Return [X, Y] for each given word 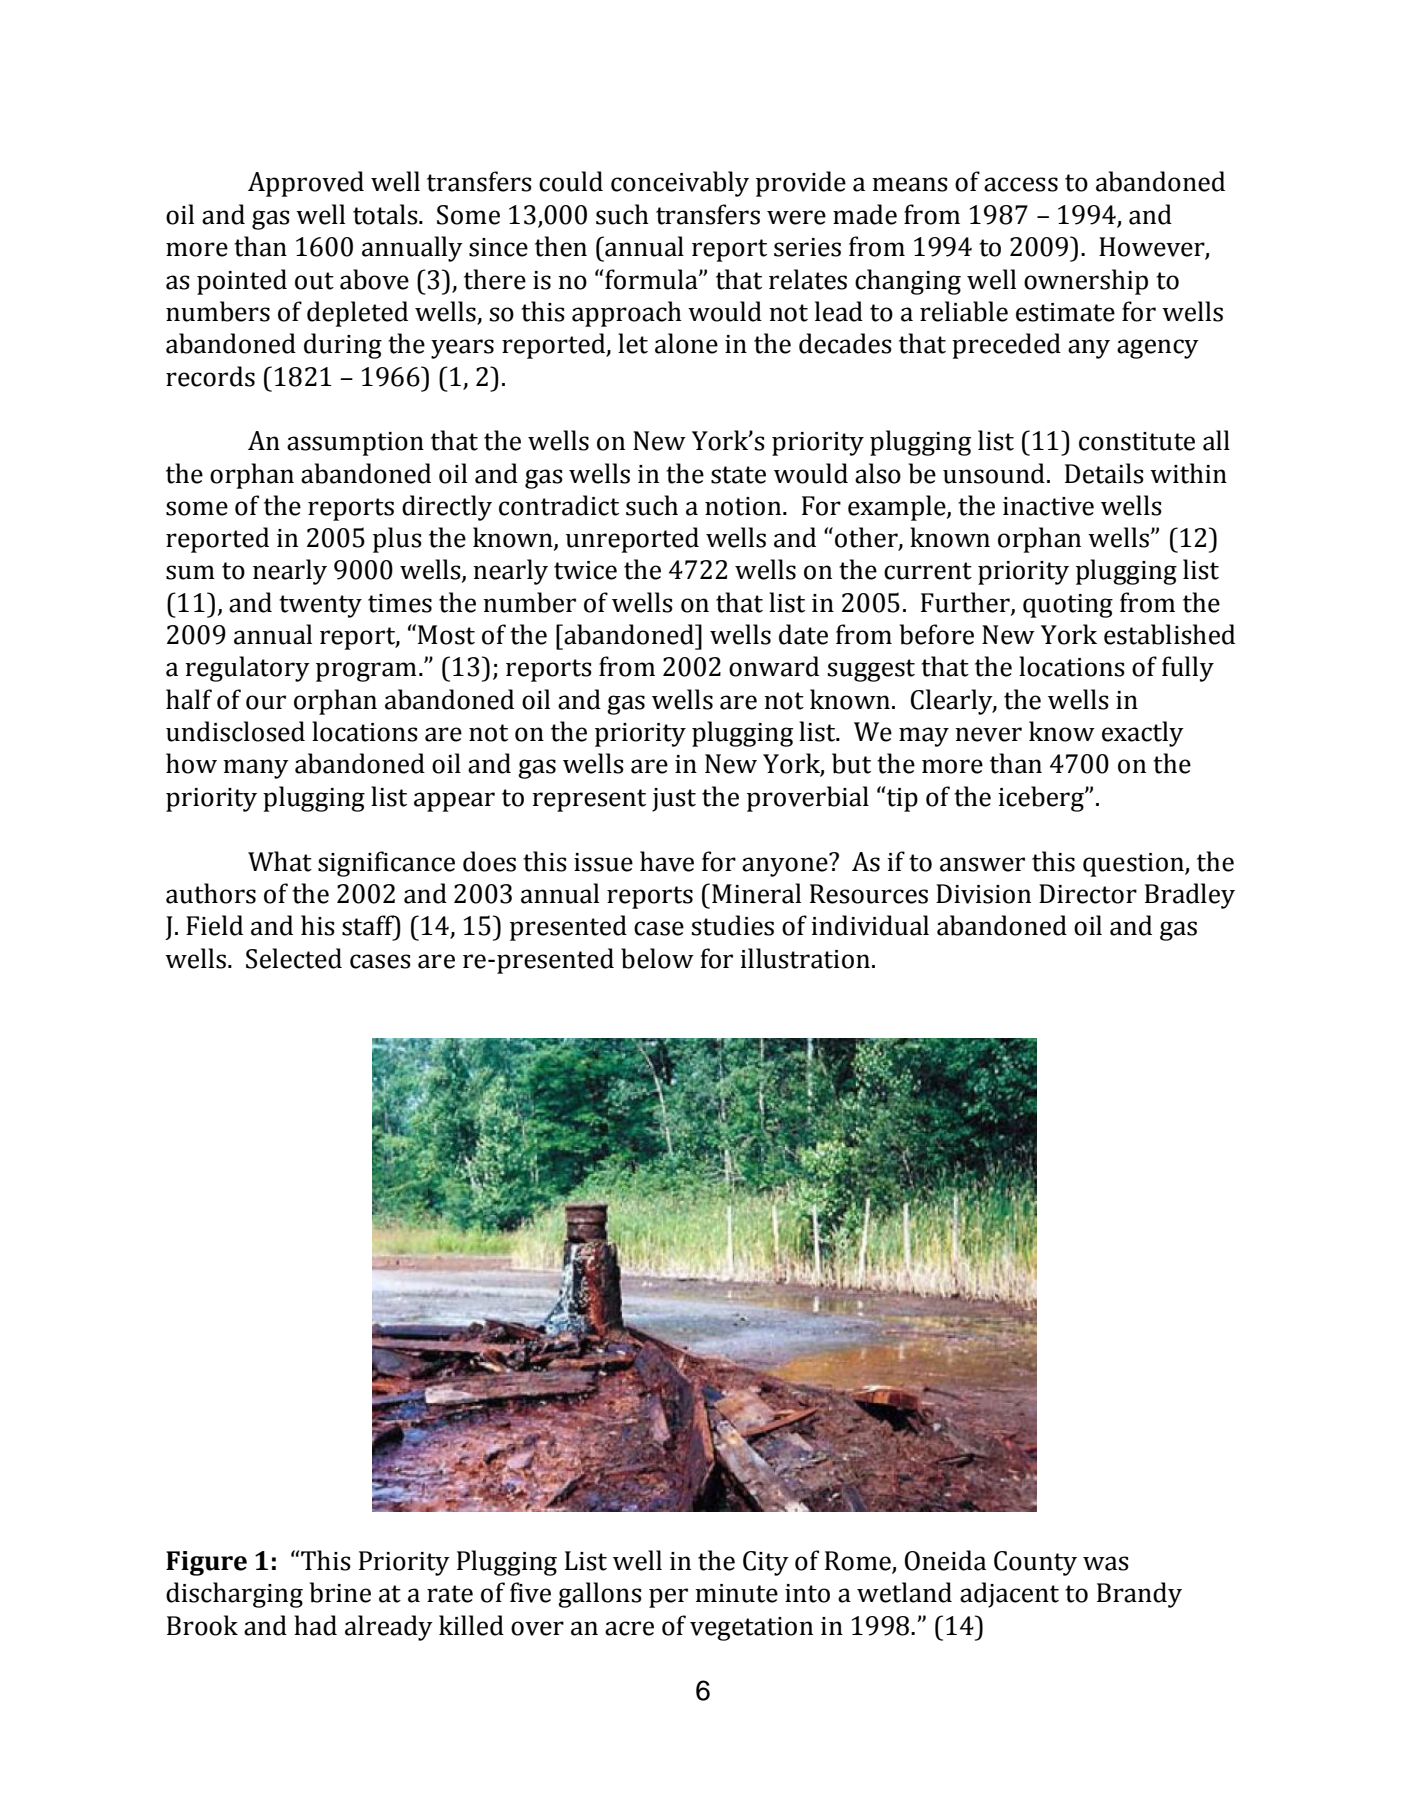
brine [340, 1592]
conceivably [680, 184]
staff [369, 925]
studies [732, 925]
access [1021, 184]
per [668, 1598]
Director [1088, 894]
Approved [306, 184]
